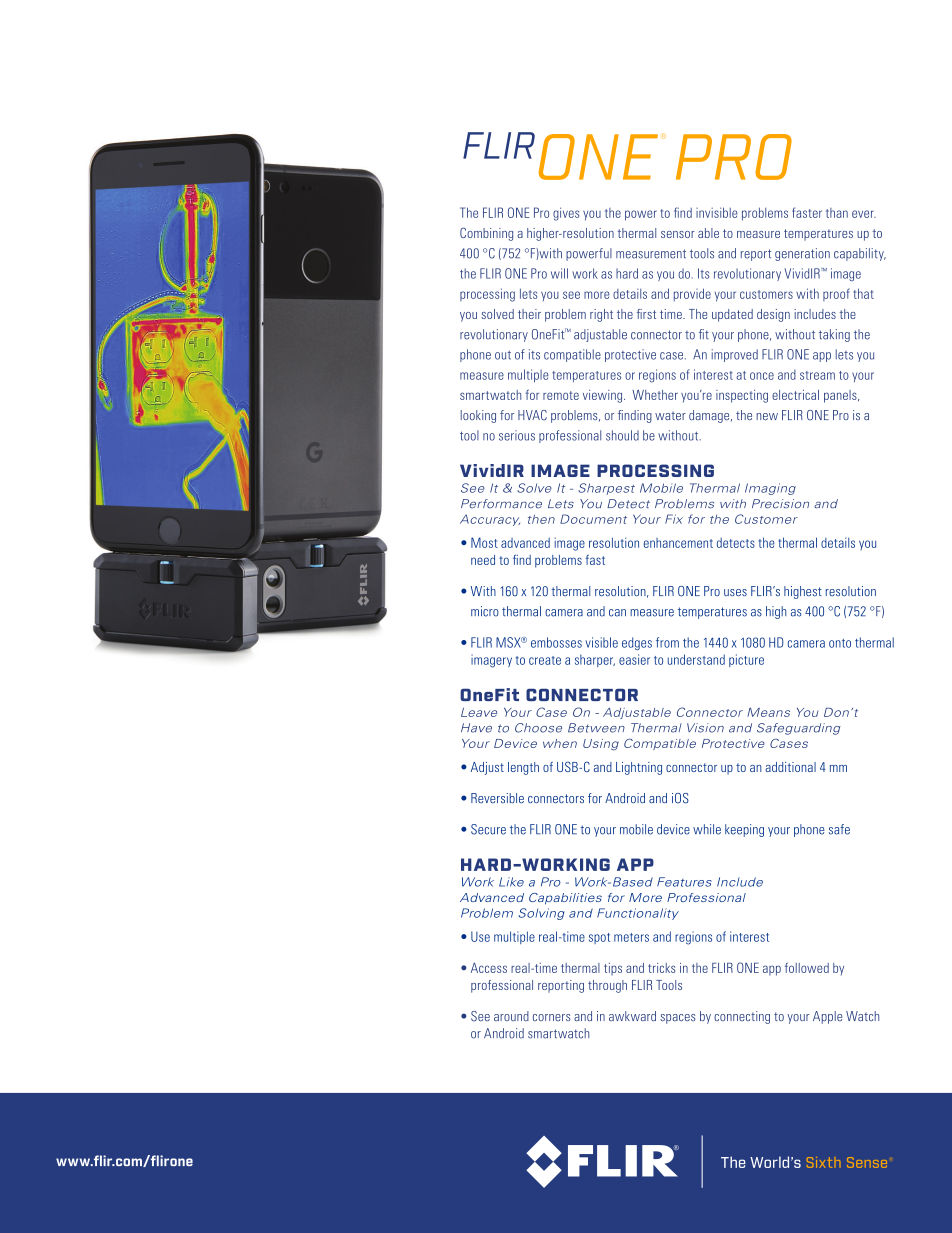 Image resolution: width=952 pixels, height=1233 pixels. What do you see at coordinates (795, 395) in the document?
I see `electrical` at bounding box center [795, 395].
